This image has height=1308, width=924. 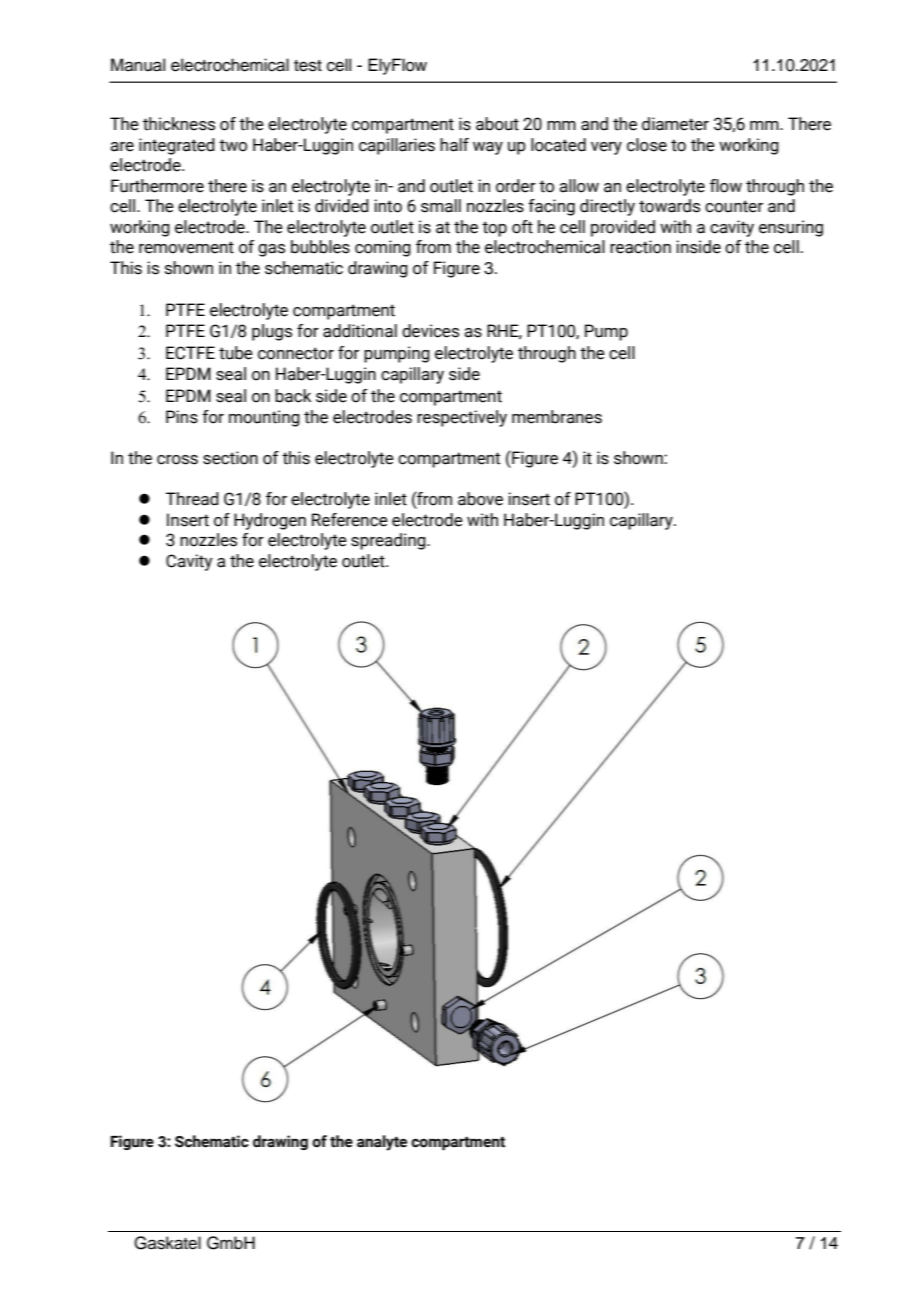 I want to click on Hydrogen, so click(x=270, y=521).
